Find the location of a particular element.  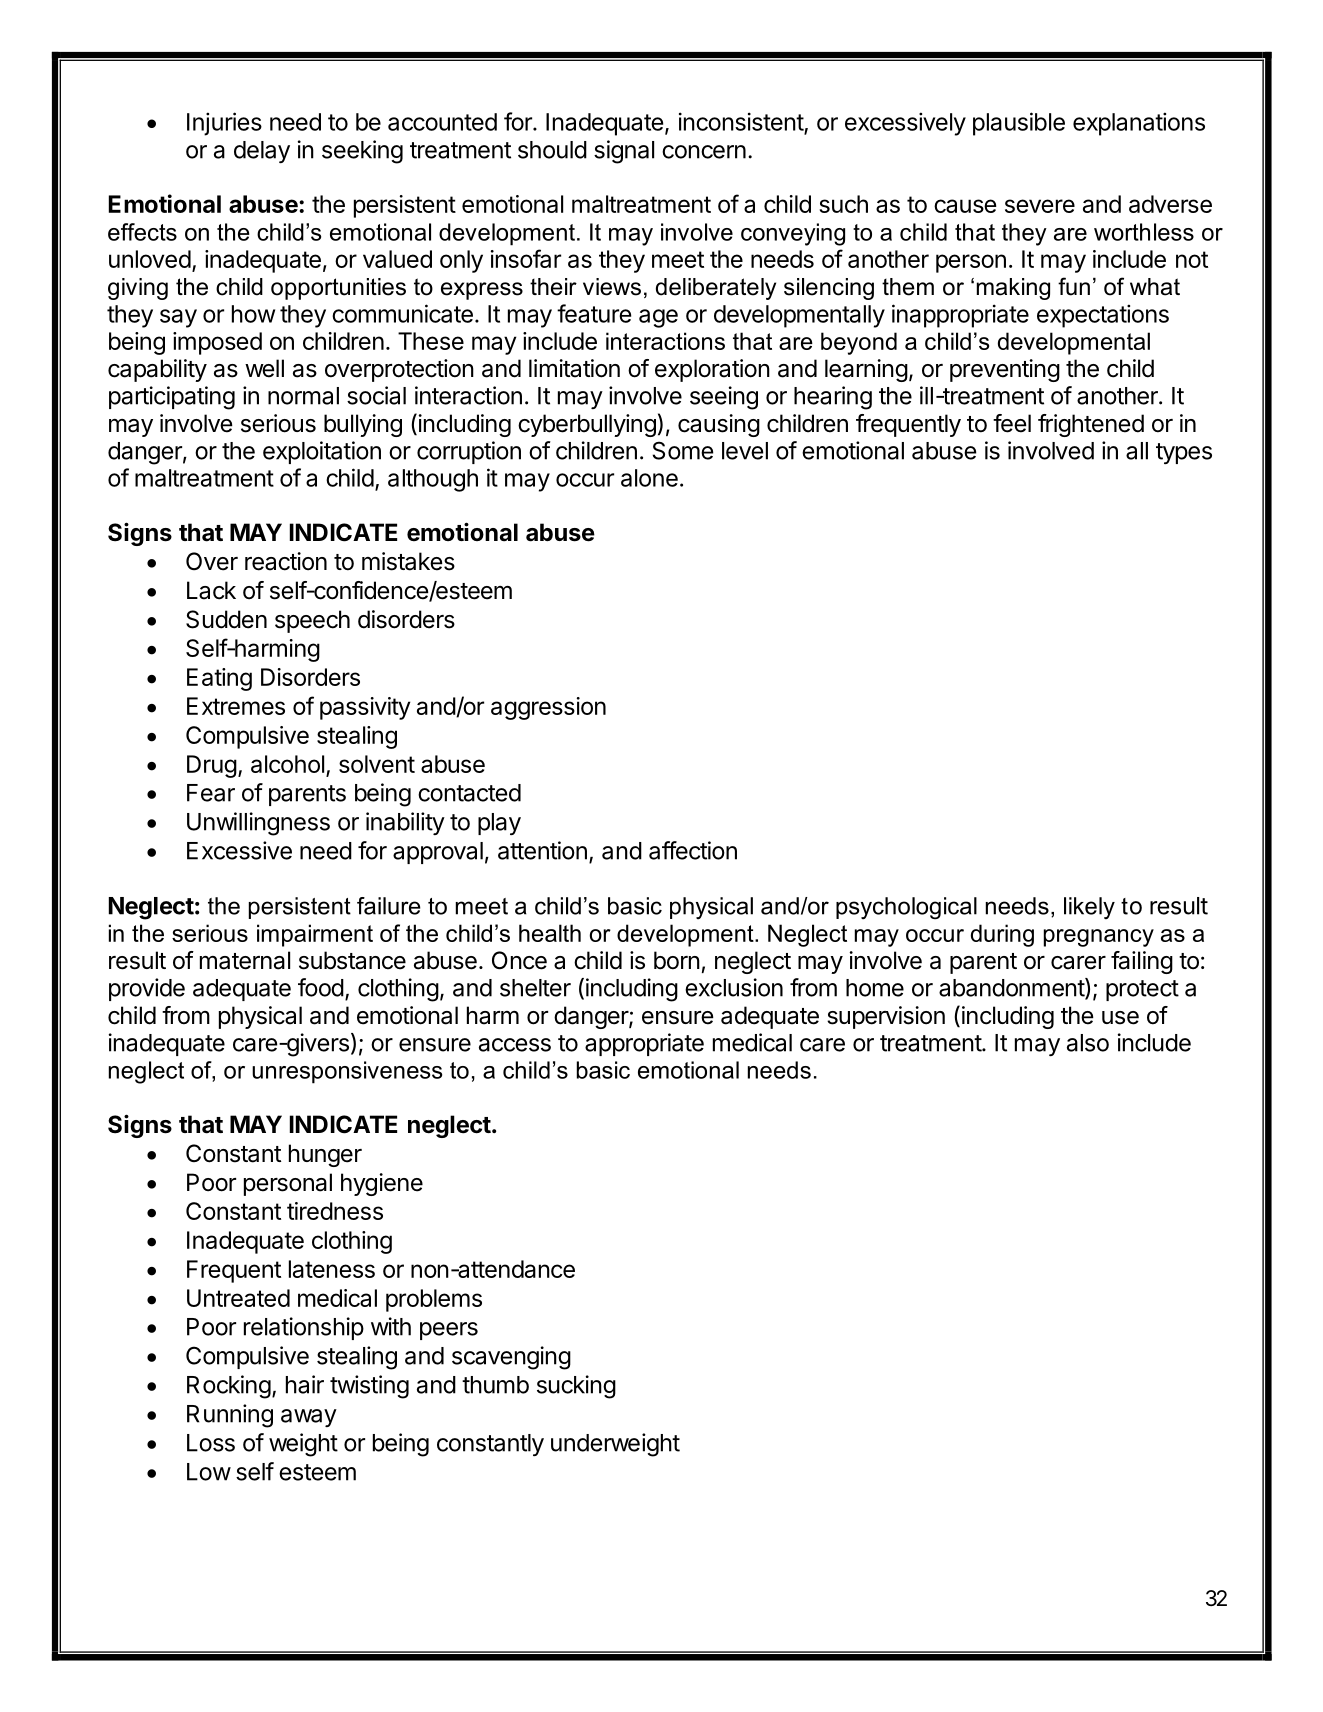

likely is located at coordinates (1089, 908).
